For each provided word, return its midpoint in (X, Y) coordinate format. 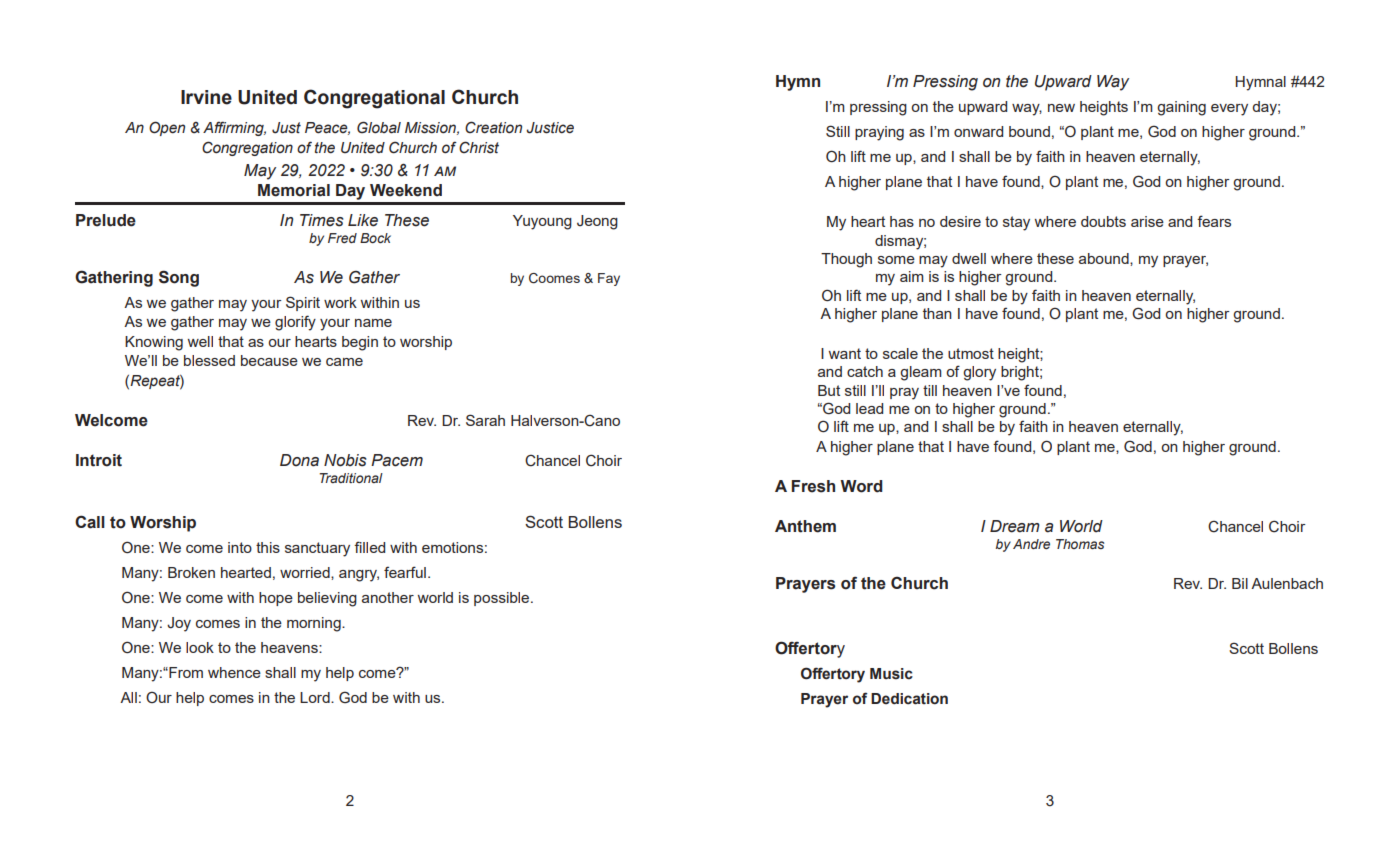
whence (234, 672)
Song (179, 278)
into (240, 547)
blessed (209, 360)
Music (891, 674)
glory (979, 373)
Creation (493, 127)
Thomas (1080, 544)
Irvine (206, 97)
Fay (609, 279)
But (829, 390)
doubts (1103, 221)
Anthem (805, 526)
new (1061, 108)
